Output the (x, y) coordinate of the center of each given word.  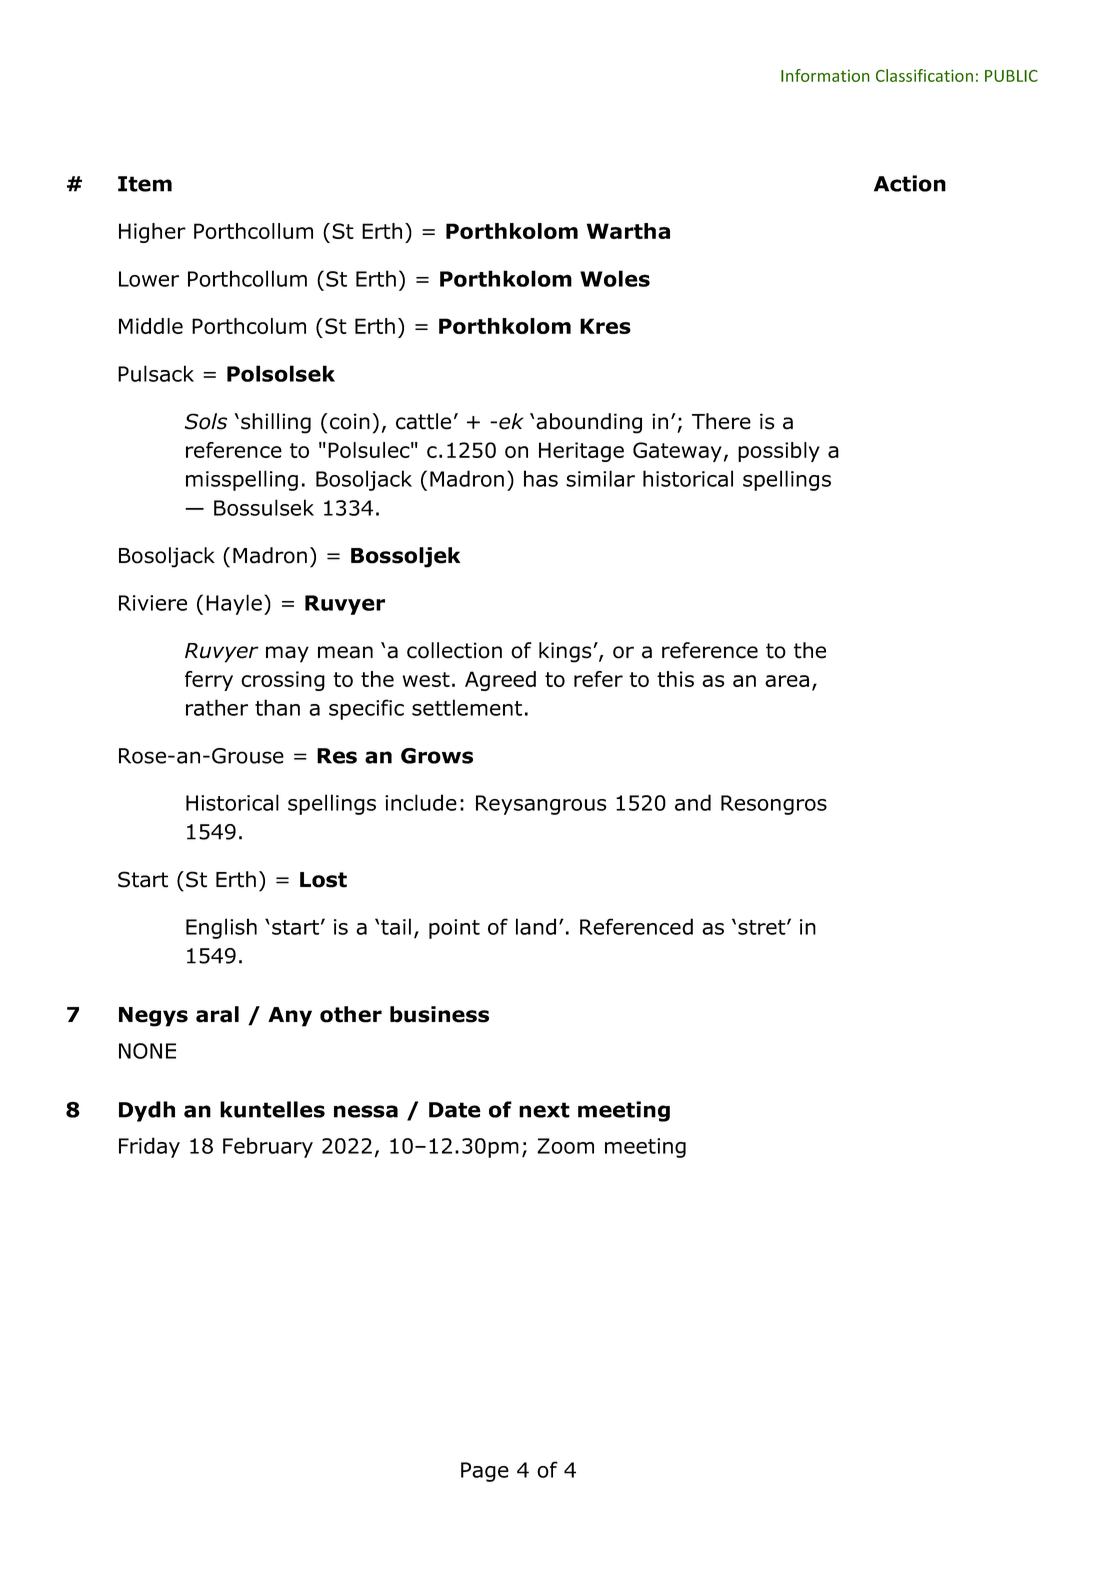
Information (825, 75)
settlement (467, 707)
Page (485, 1472)
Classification (924, 75)
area (787, 681)
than (277, 707)
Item (145, 184)
